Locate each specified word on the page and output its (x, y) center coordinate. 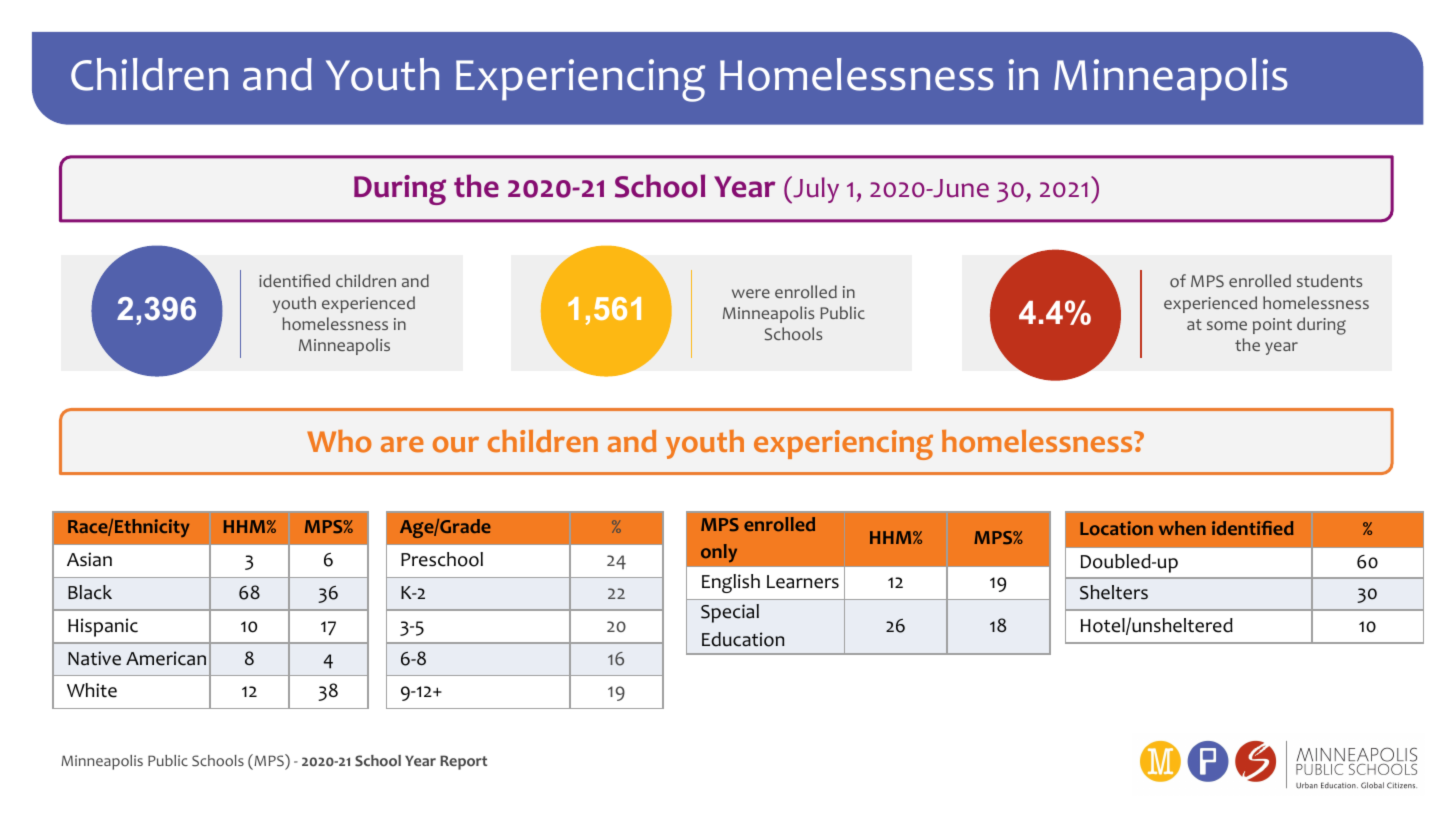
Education (743, 639)
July (815, 190)
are (402, 444)
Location (1116, 528)
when (1182, 528)
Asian (89, 559)
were (751, 293)
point (1272, 326)
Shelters (1114, 592)
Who (339, 441)
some (1227, 326)
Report (463, 762)
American (166, 658)
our (456, 444)
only (719, 553)
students (1329, 280)
